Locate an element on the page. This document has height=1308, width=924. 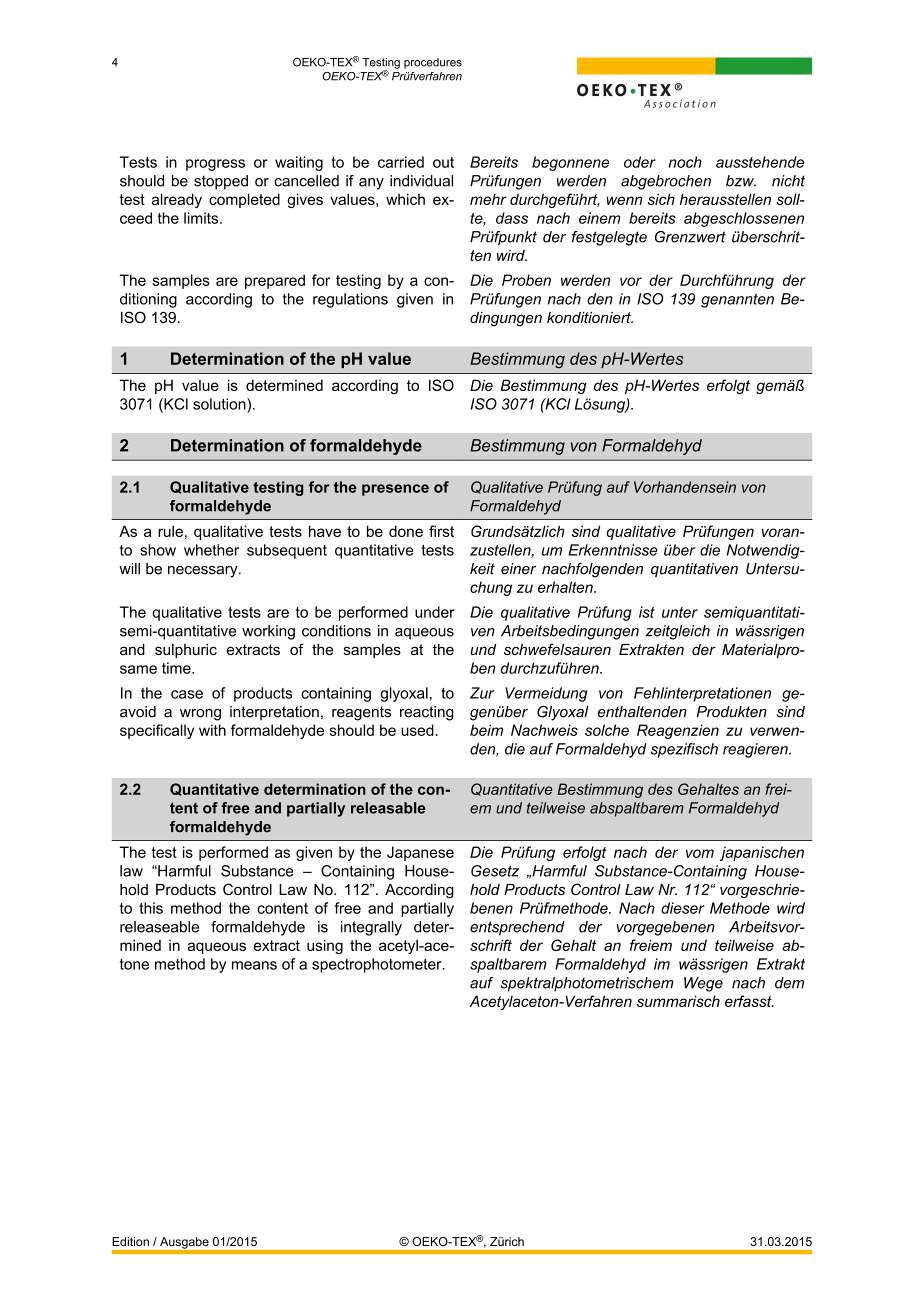
dem is located at coordinates (789, 983).
